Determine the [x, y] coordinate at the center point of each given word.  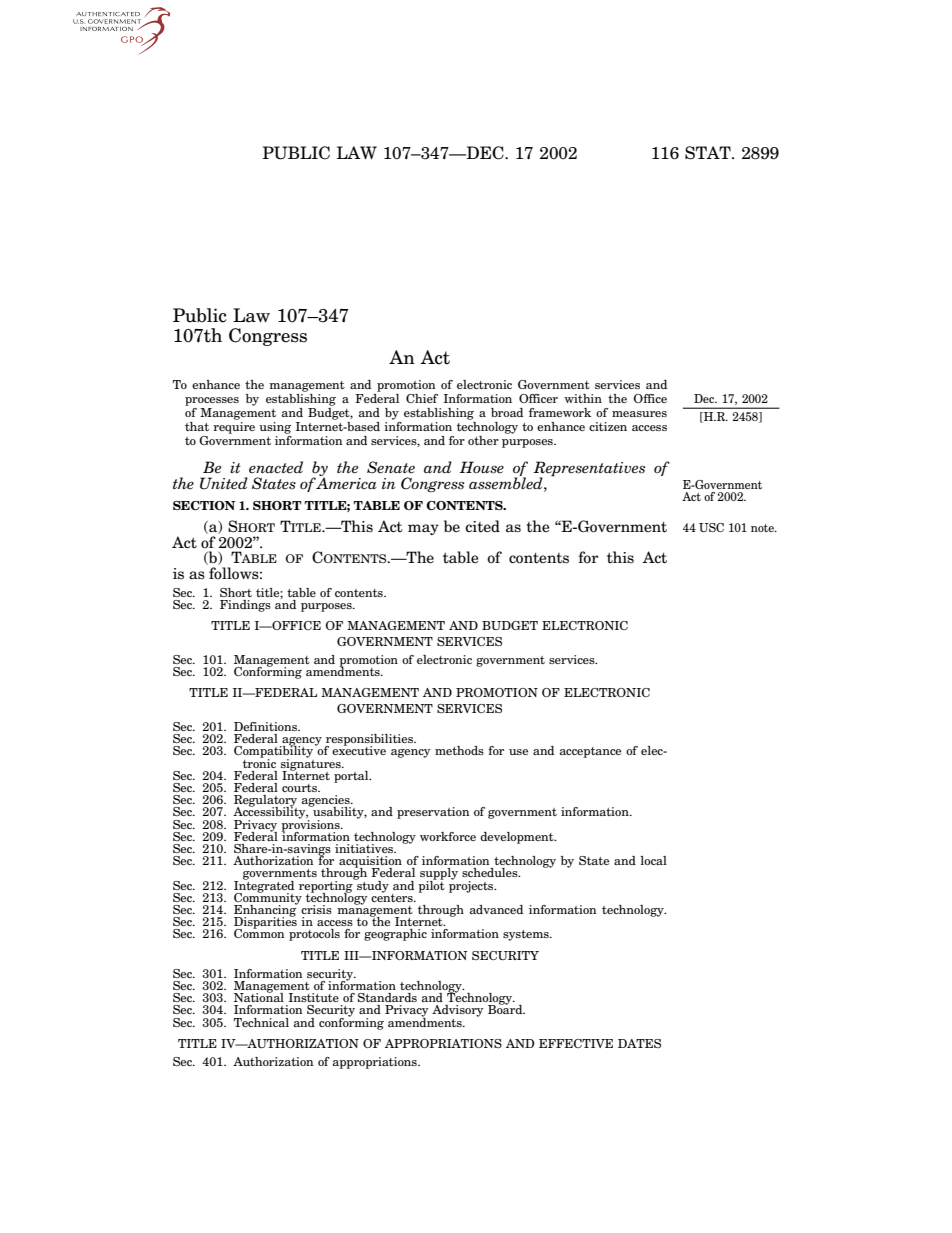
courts [301, 788]
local [653, 860]
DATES [639, 1043]
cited [482, 526]
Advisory [457, 1011]
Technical [261, 1022]
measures [639, 414]
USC [711, 527]
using [275, 428]
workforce [448, 836]
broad [507, 412]
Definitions [267, 726]
